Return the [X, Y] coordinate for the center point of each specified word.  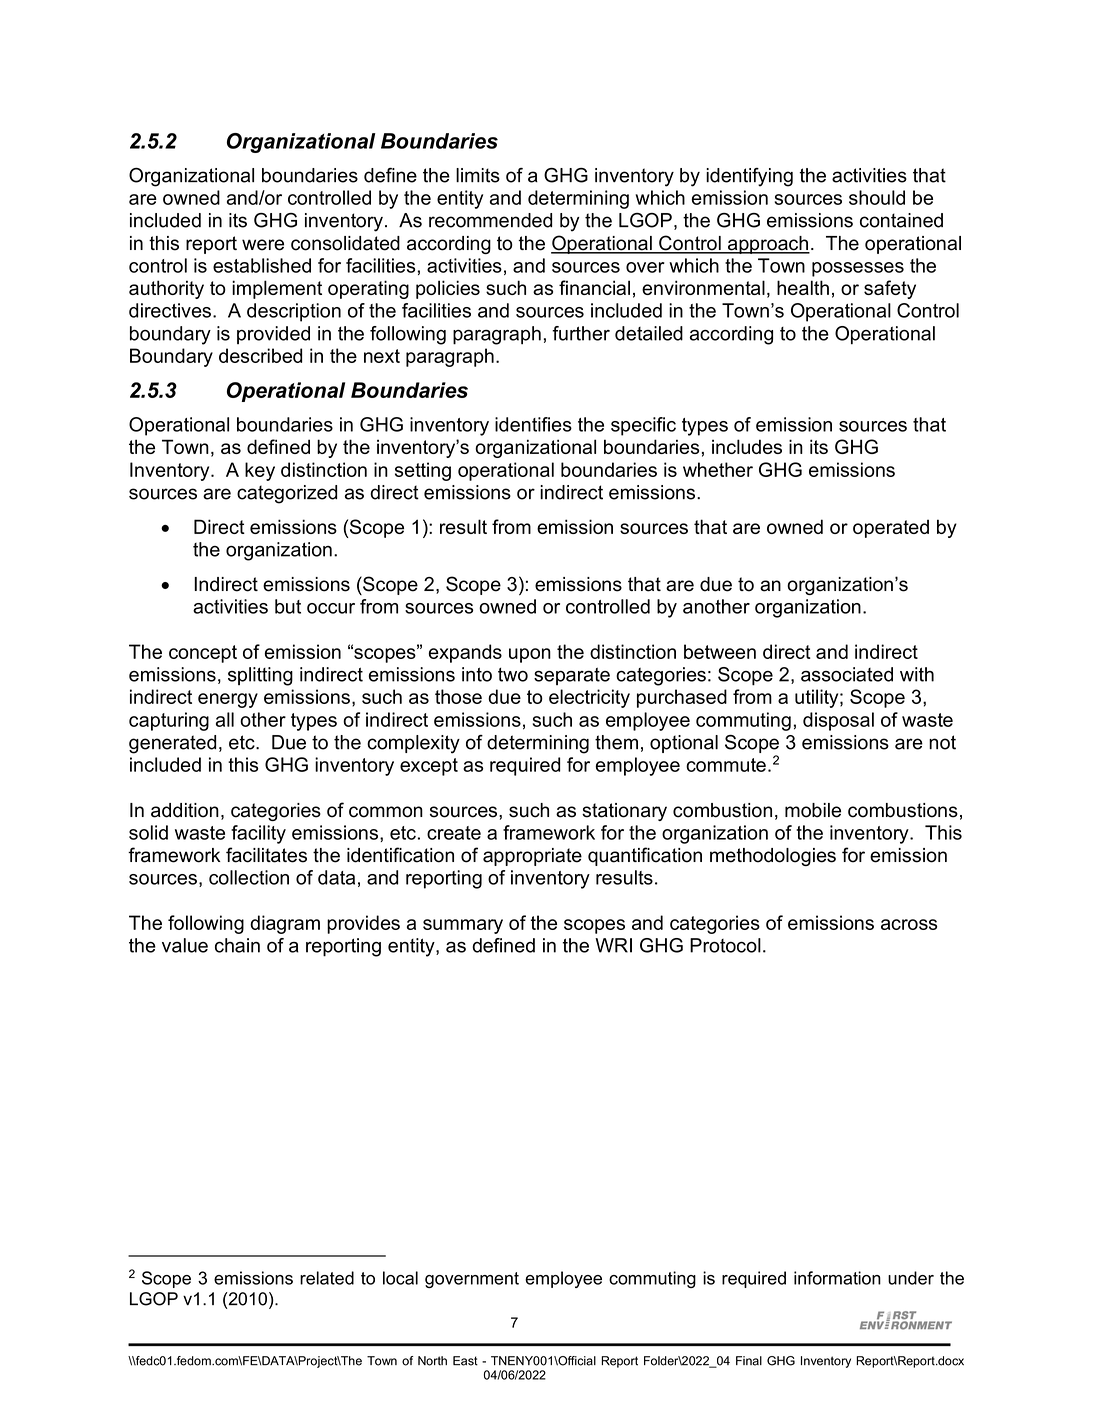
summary [463, 926]
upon [530, 655]
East [465, 1361]
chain [237, 945]
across [909, 924]
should [877, 197]
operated [891, 528]
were [263, 245]
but [288, 606]
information [837, 1278]
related [327, 1278]
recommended [490, 220]
